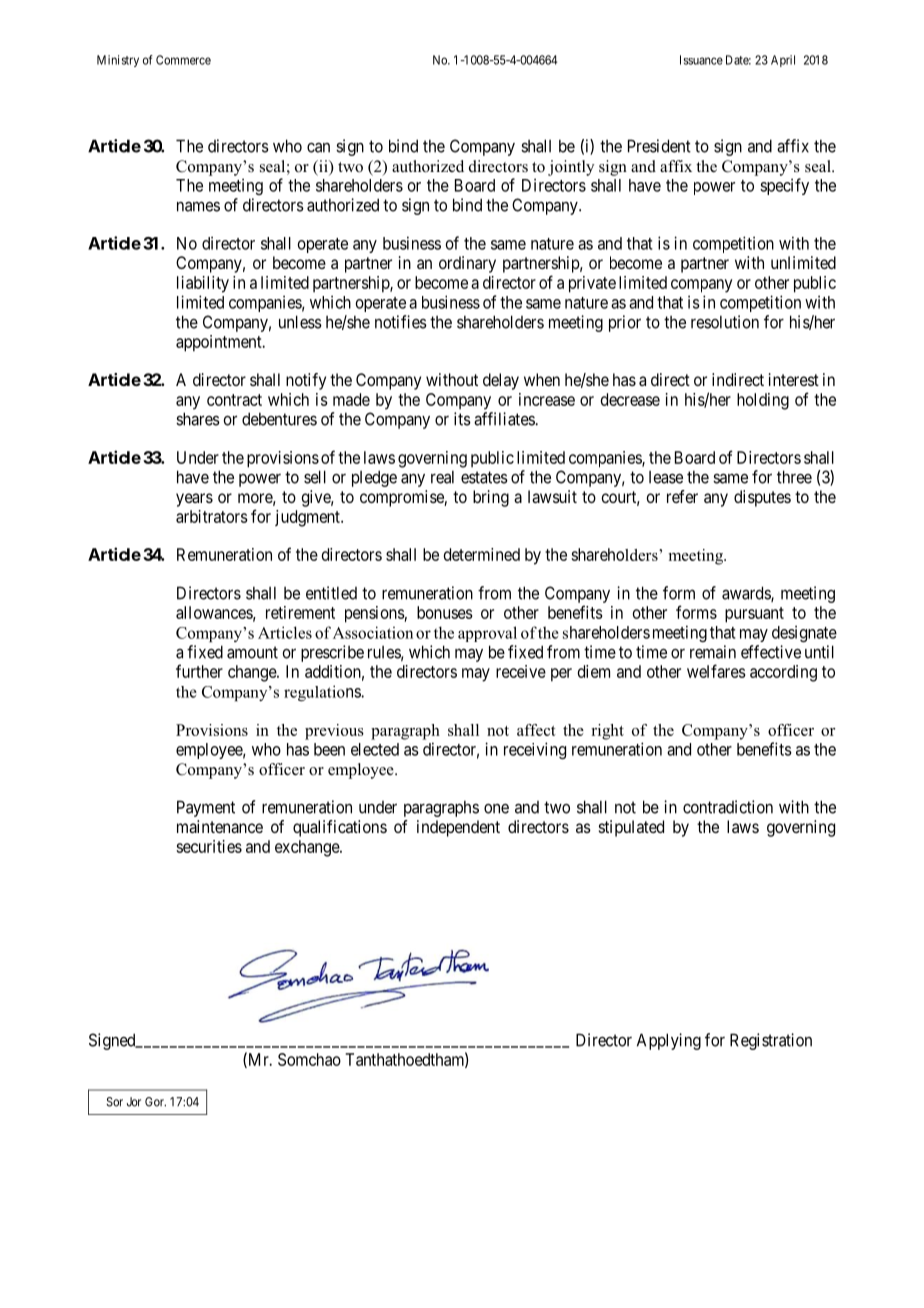 The width and height of the screenshot is (924, 1308). I want to click on independent, so click(458, 828).
